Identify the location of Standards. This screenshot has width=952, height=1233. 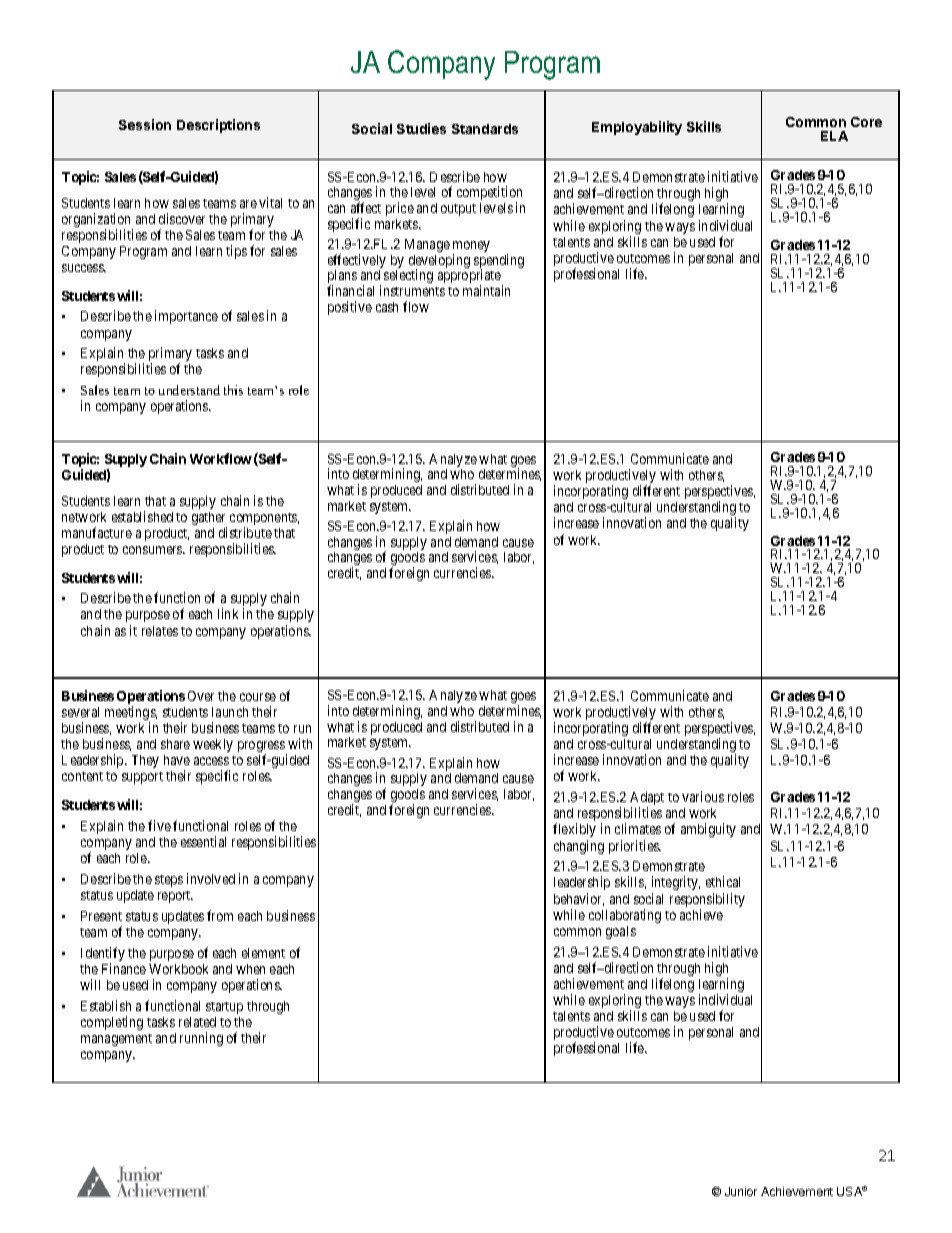
(485, 129).
